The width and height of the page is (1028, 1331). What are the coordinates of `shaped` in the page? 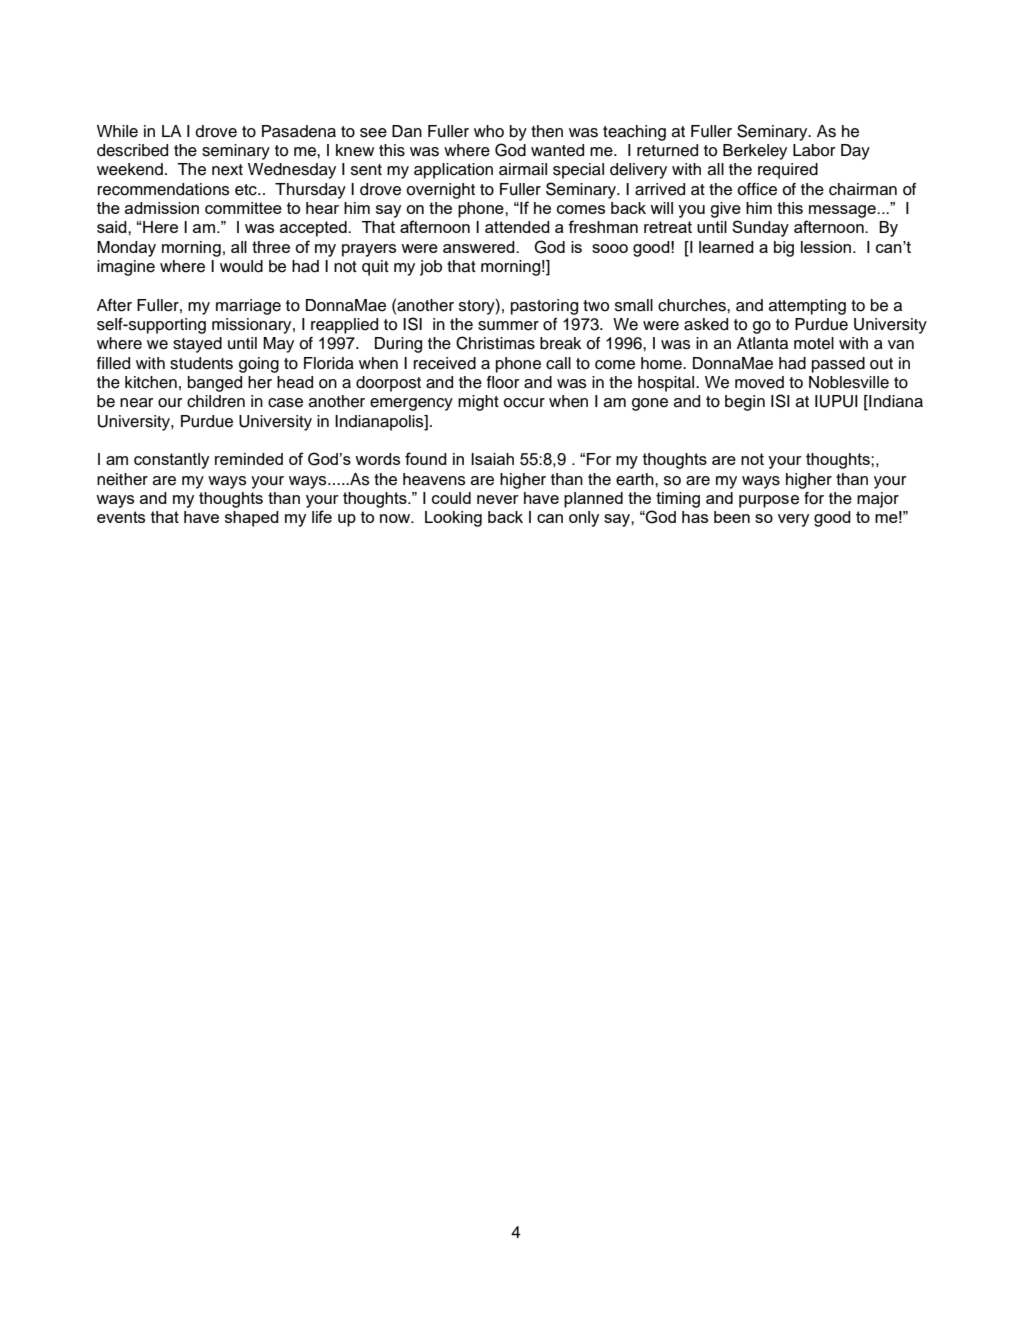 It's located at (252, 519).
